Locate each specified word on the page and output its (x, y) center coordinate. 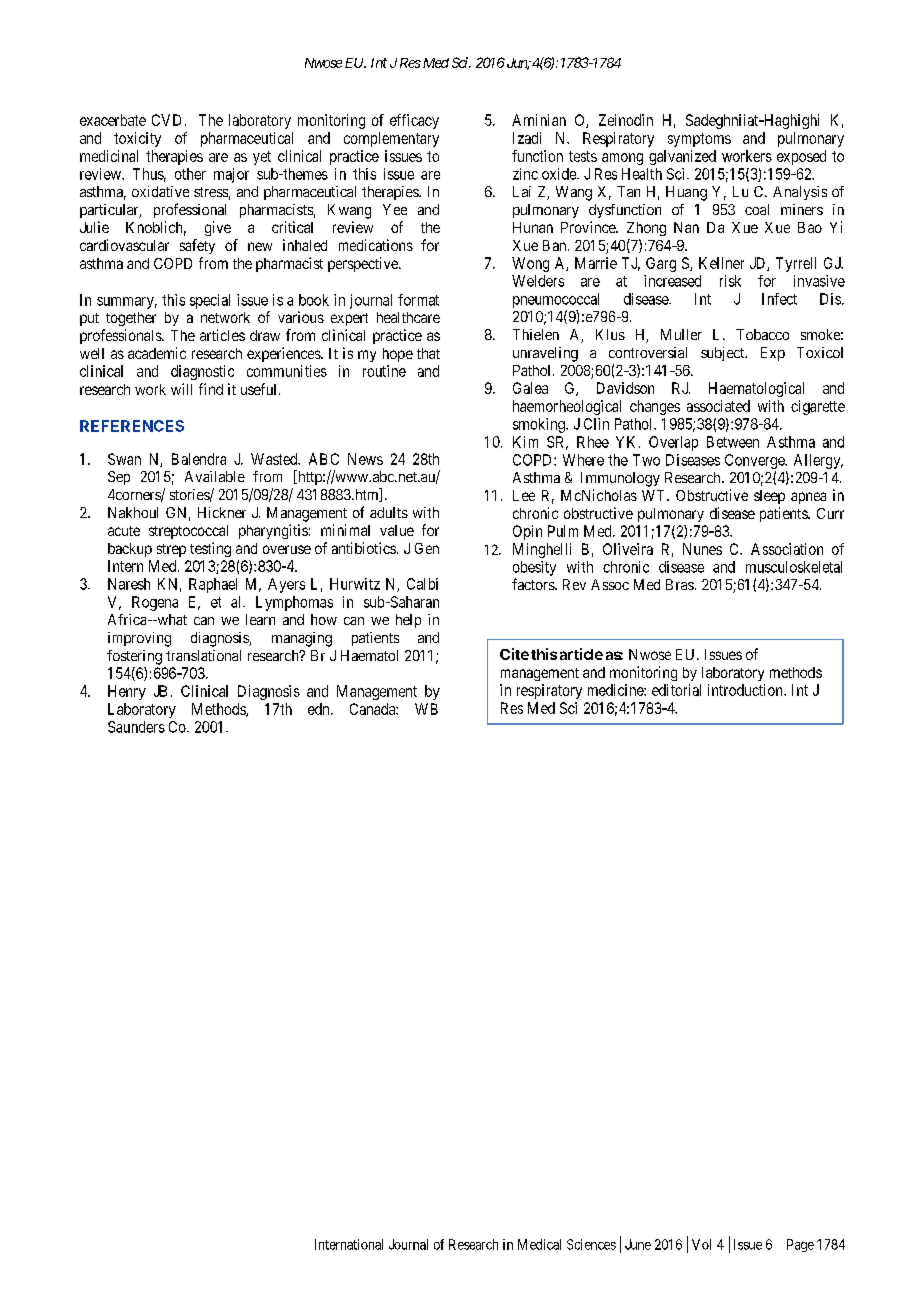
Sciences (591, 1244)
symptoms (699, 140)
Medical (539, 1244)
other (190, 174)
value (397, 530)
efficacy (414, 121)
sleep (769, 497)
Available (215, 476)
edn (320, 709)
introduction (746, 690)
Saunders (136, 727)
